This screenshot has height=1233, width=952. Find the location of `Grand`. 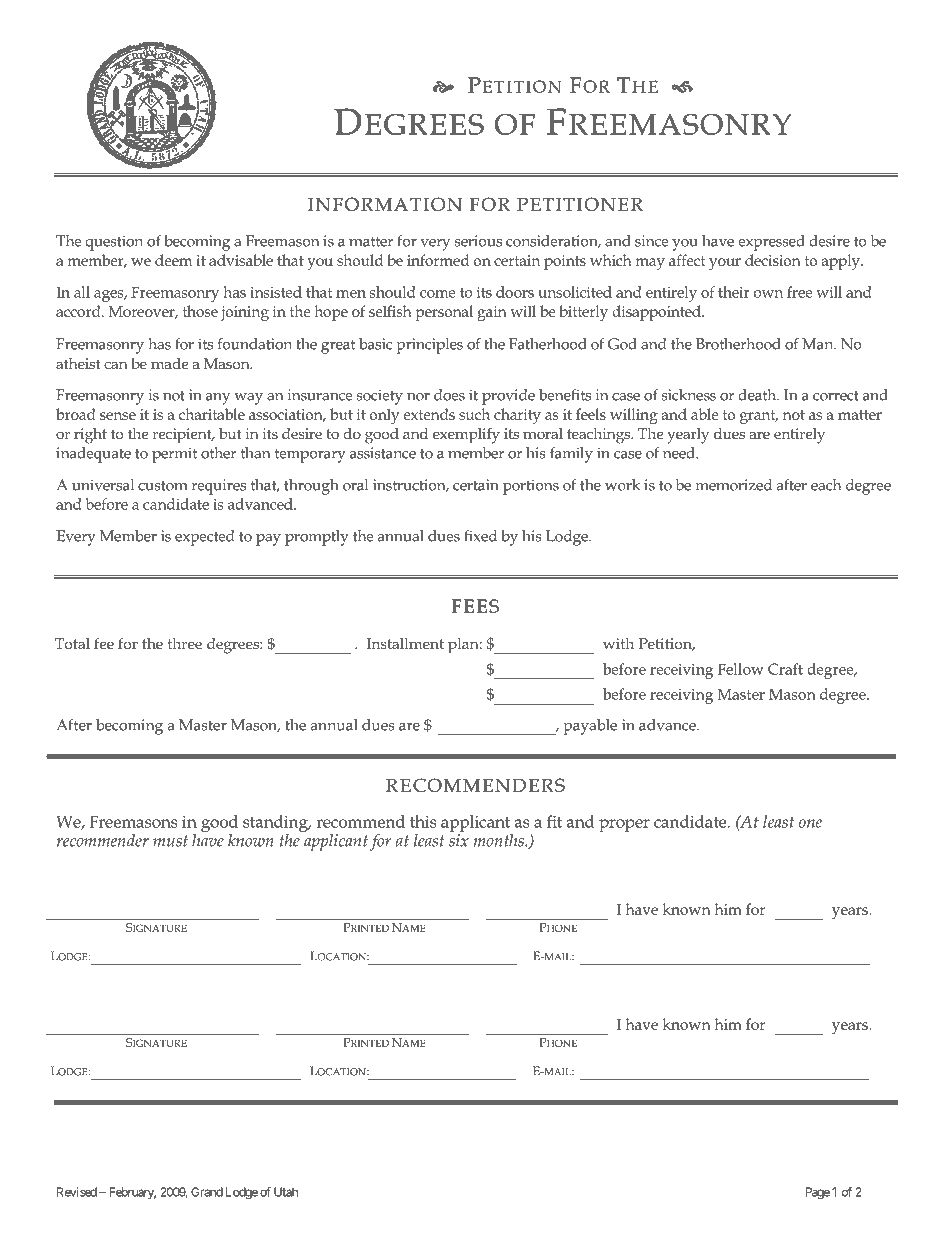

Grand is located at coordinates (207, 1192).
